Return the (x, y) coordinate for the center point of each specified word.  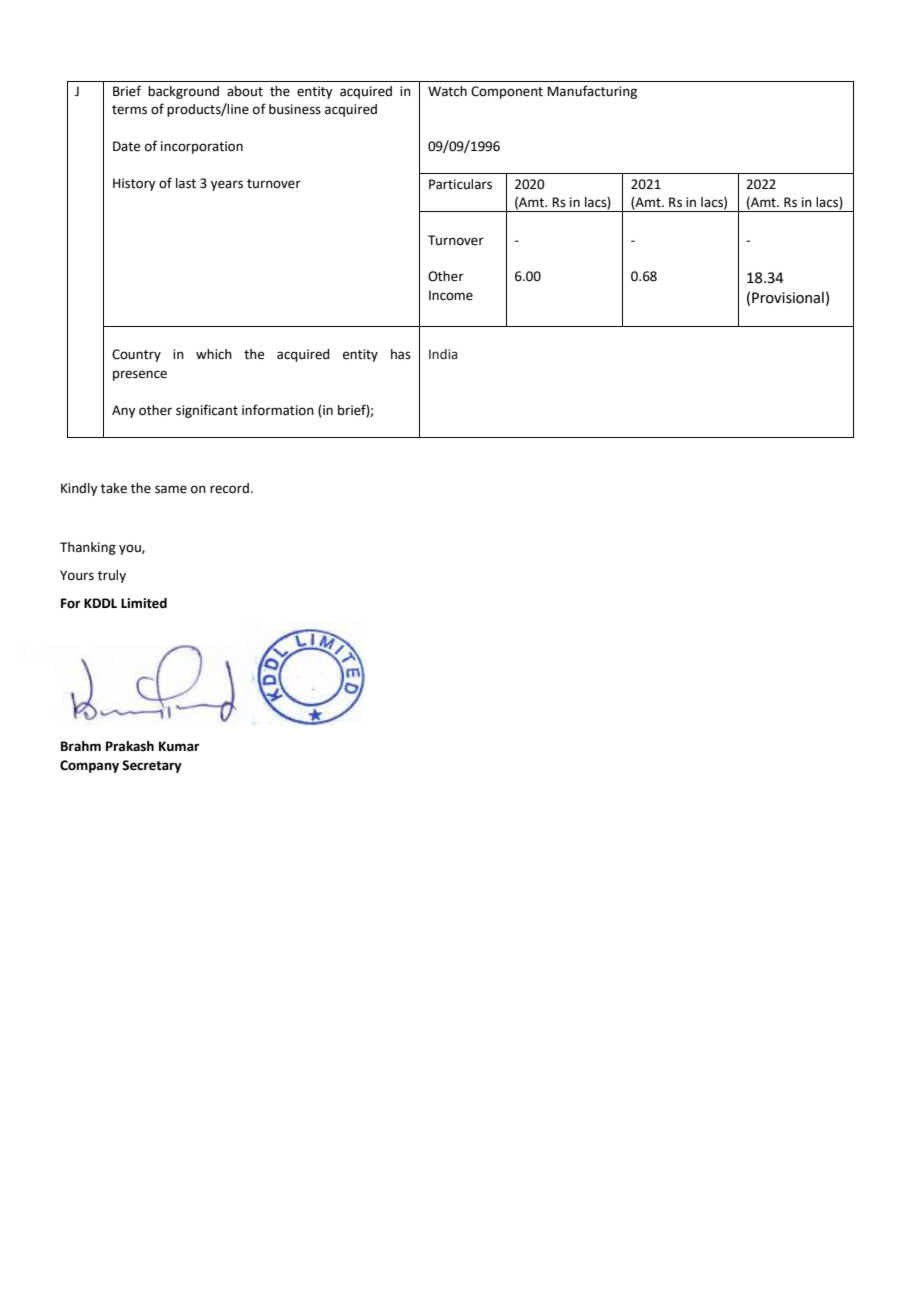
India (443, 354)
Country (136, 355)
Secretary (152, 766)
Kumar (179, 746)
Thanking (88, 548)
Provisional (788, 298)
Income (451, 295)
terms (129, 110)
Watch (447, 91)
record (229, 488)
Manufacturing (592, 92)
